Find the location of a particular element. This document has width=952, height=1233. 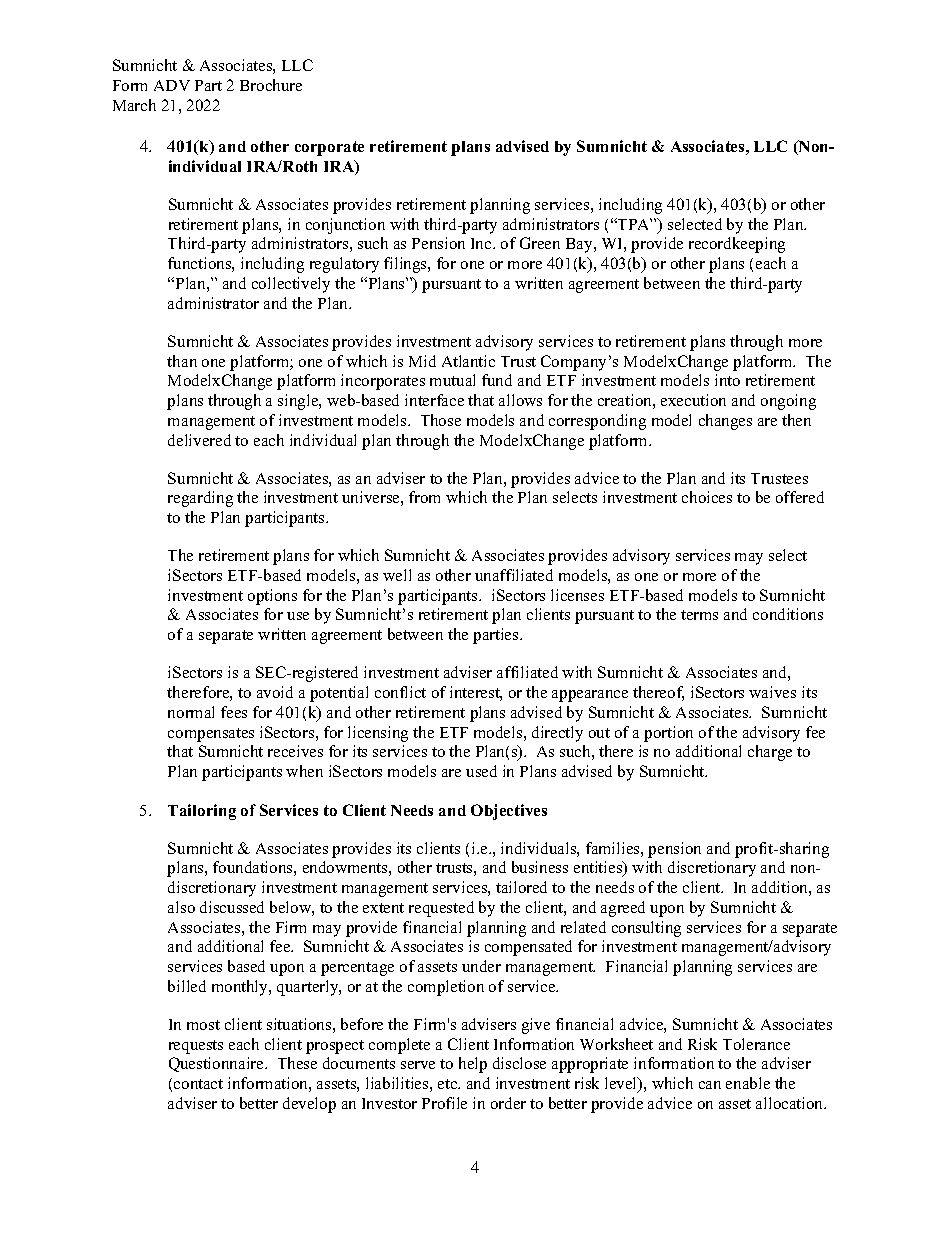

recordkeeping is located at coordinates (737, 245).
